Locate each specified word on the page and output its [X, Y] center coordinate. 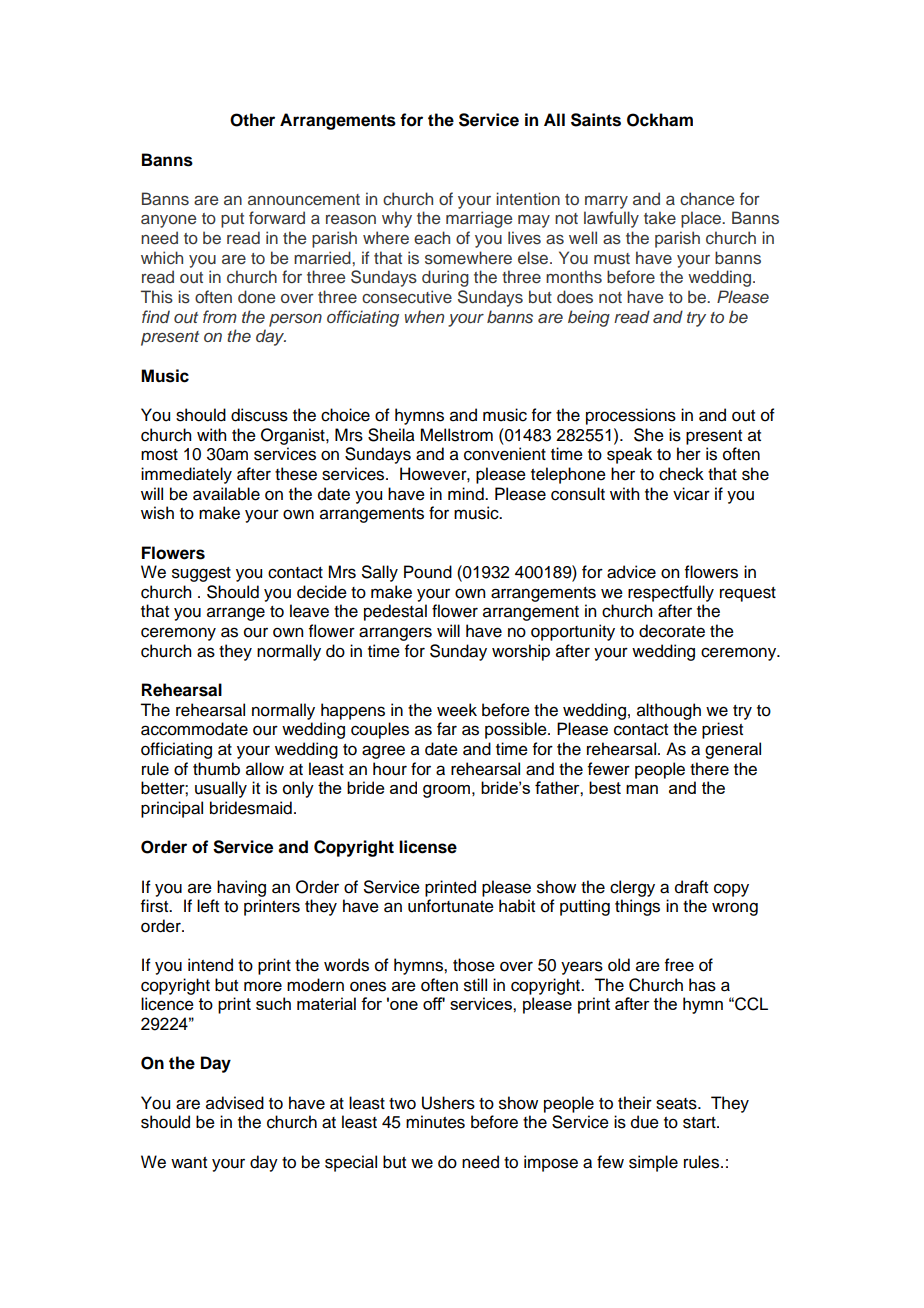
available [226, 494]
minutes [435, 1122]
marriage [479, 219]
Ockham [660, 120]
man [642, 789]
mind [467, 494]
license [428, 847]
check [681, 474]
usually [221, 789]
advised [235, 1103]
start [700, 1123]
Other [252, 120]
